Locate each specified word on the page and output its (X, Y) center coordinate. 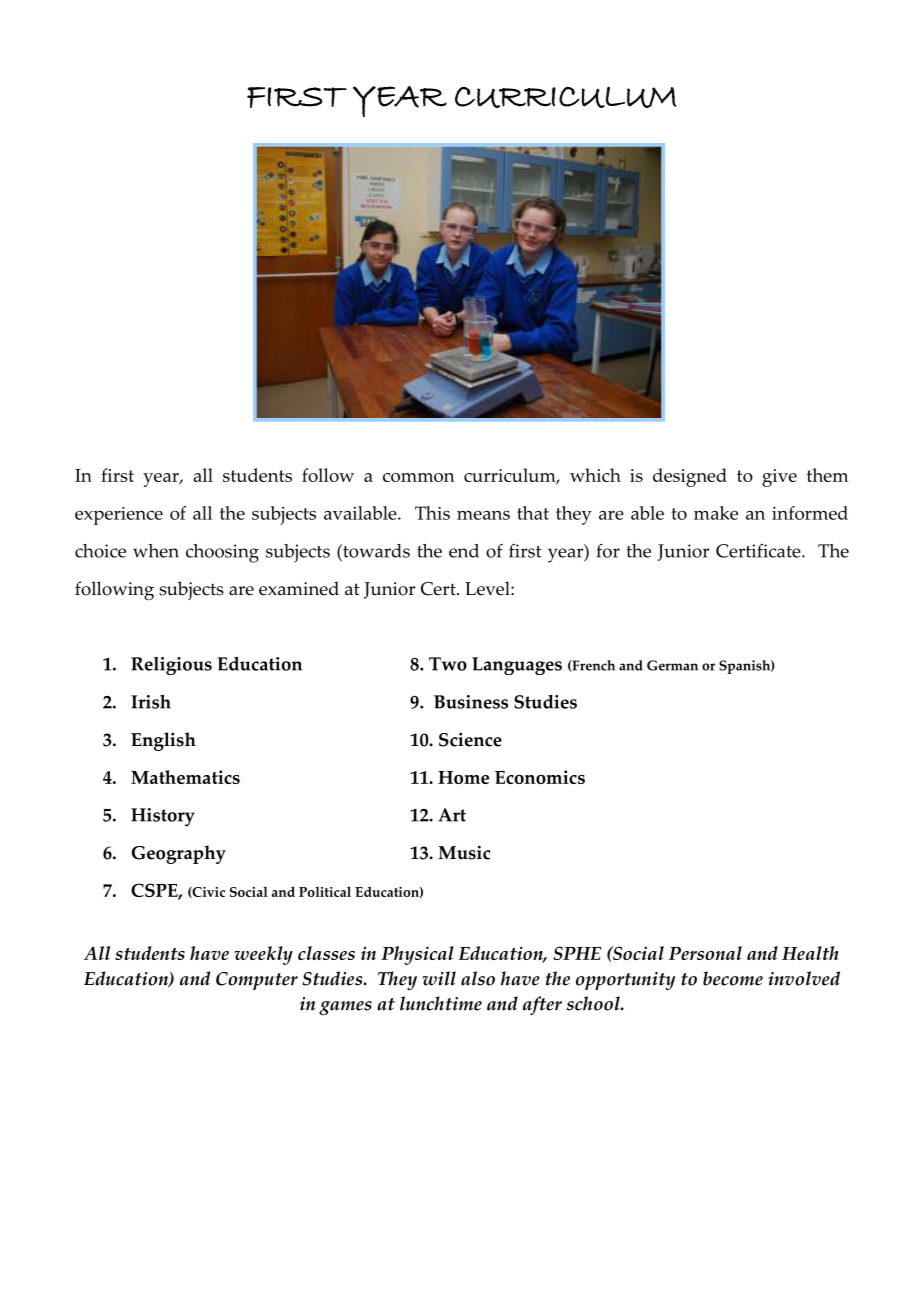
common (419, 477)
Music (464, 852)
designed (690, 477)
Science (470, 739)
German (672, 665)
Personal (705, 953)
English (163, 741)
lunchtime (441, 1003)
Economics (540, 777)
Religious (171, 666)
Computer (257, 981)
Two (448, 664)
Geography (179, 854)
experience (119, 516)
